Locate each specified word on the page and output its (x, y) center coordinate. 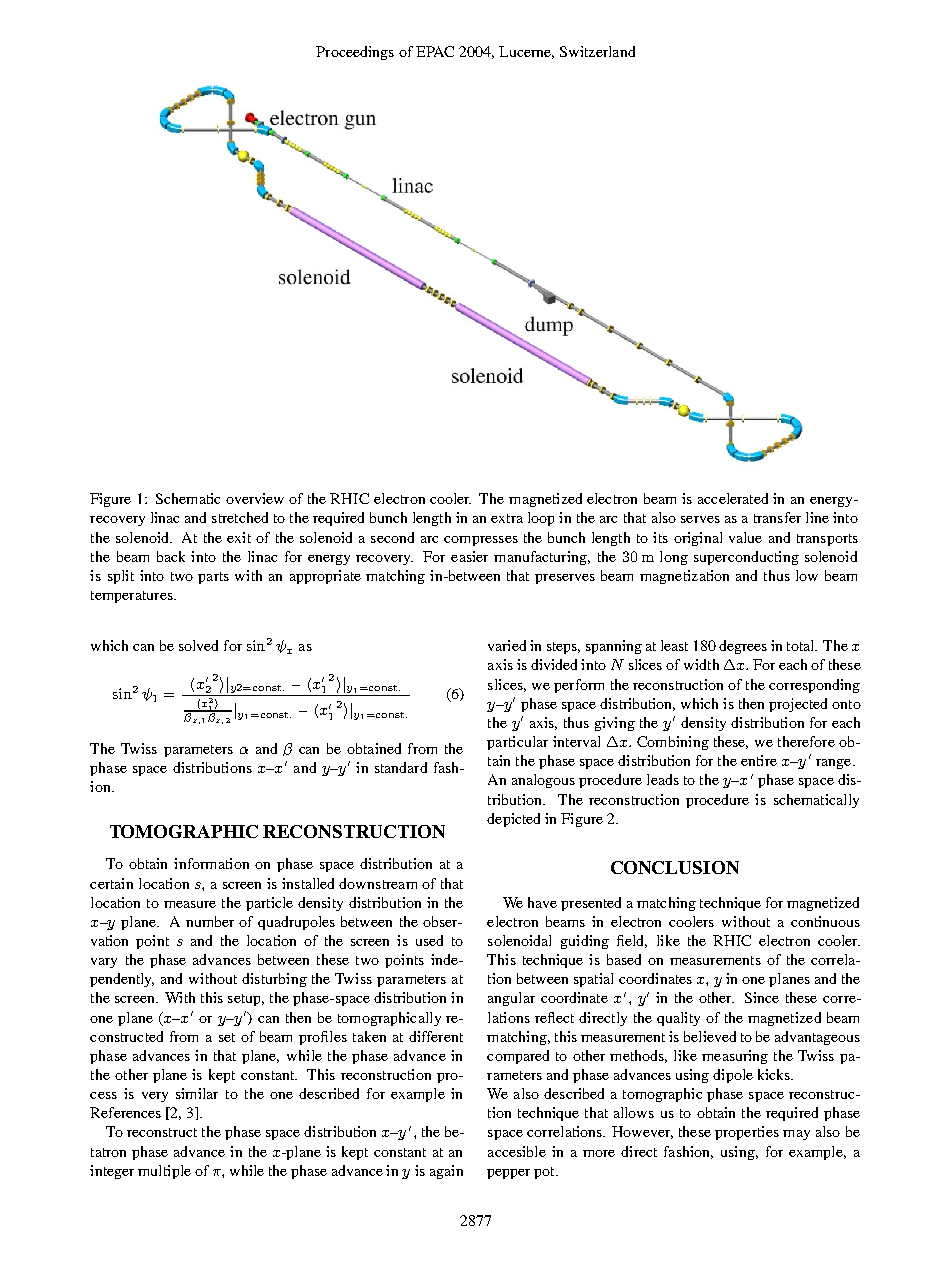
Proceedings (355, 53)
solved (198, 645)
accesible (517, 1151)
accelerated (733, 498)
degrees (743, 647)
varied (507, 645)
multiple (164, 1172)
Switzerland (597, 51)
